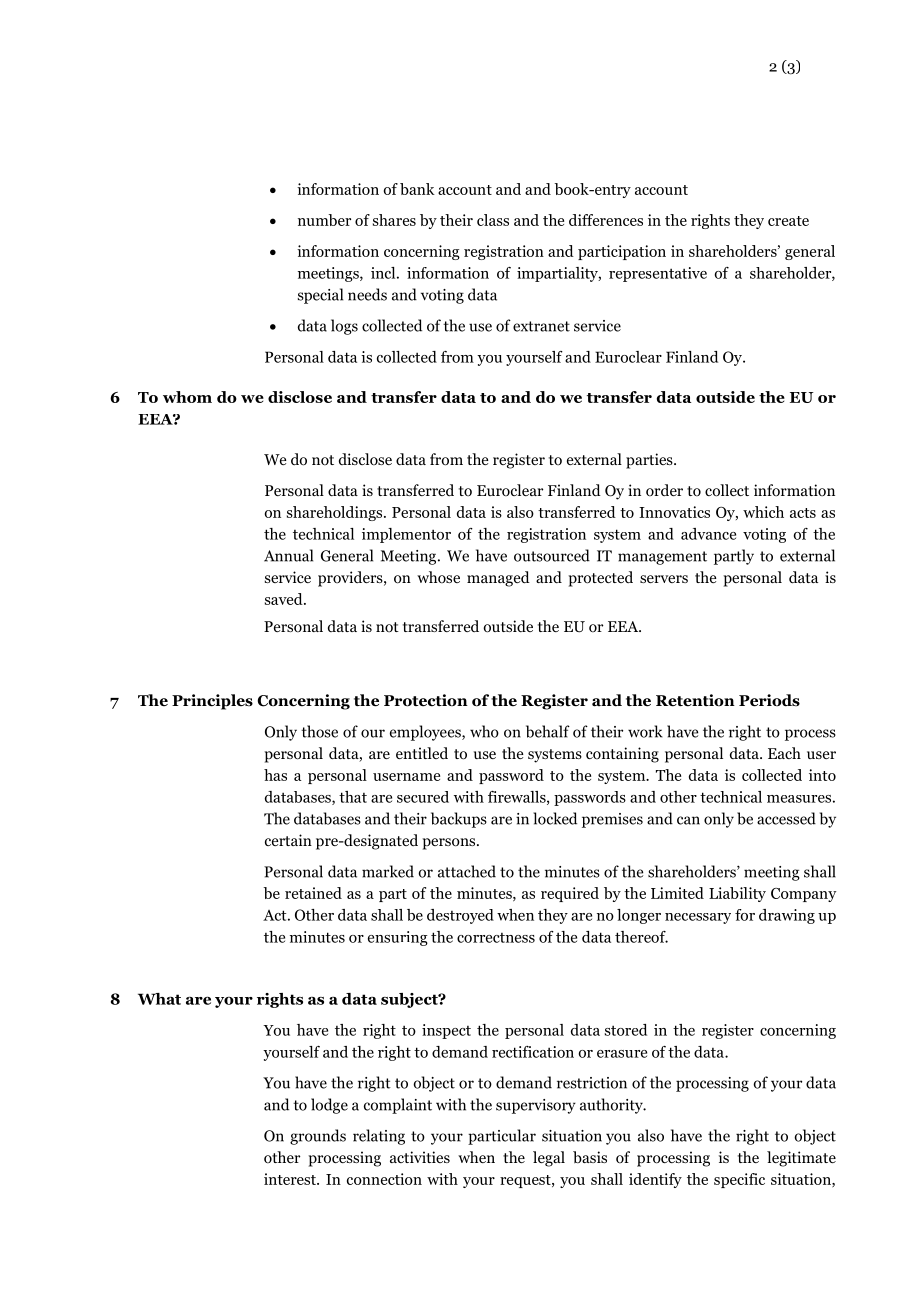  Describe the element at coordinates (769, 700) in the screenshot. I see `Periods` at that location.
